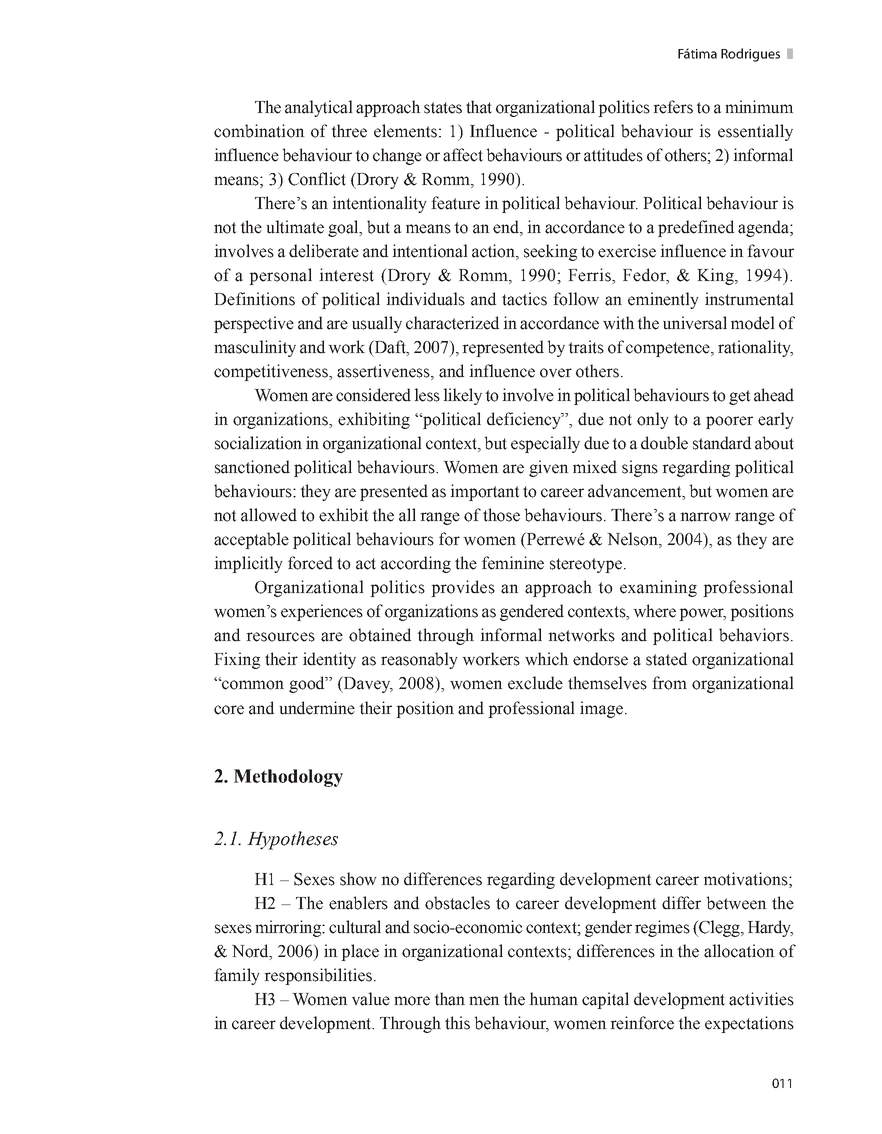 The width and height of the image is (882, 1134). Describe the element at coordinates (319, 108) in the image. I see `analytical` at that location.
